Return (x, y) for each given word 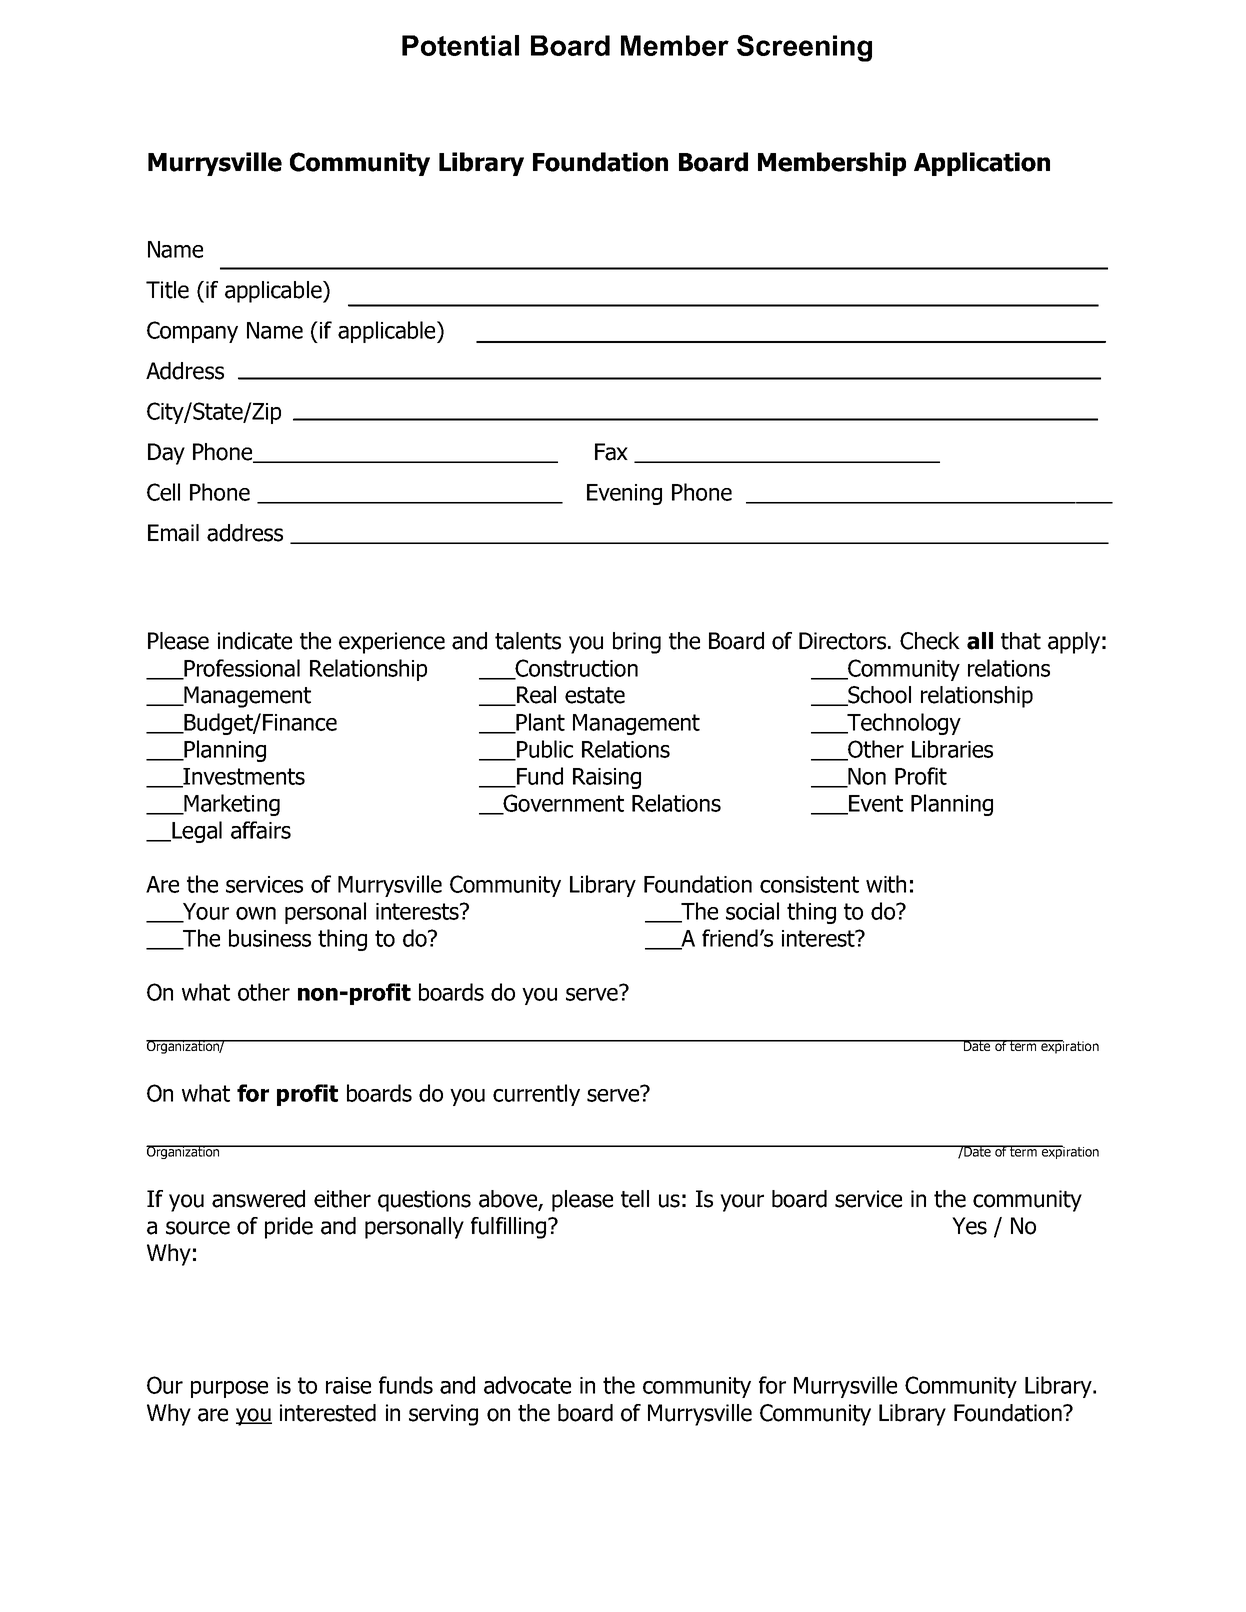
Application (982, 164)
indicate (255, 641)
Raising (607, 778)
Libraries (952, 749)
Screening (804, 48)
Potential (460, 45)
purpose (229, 1389)
